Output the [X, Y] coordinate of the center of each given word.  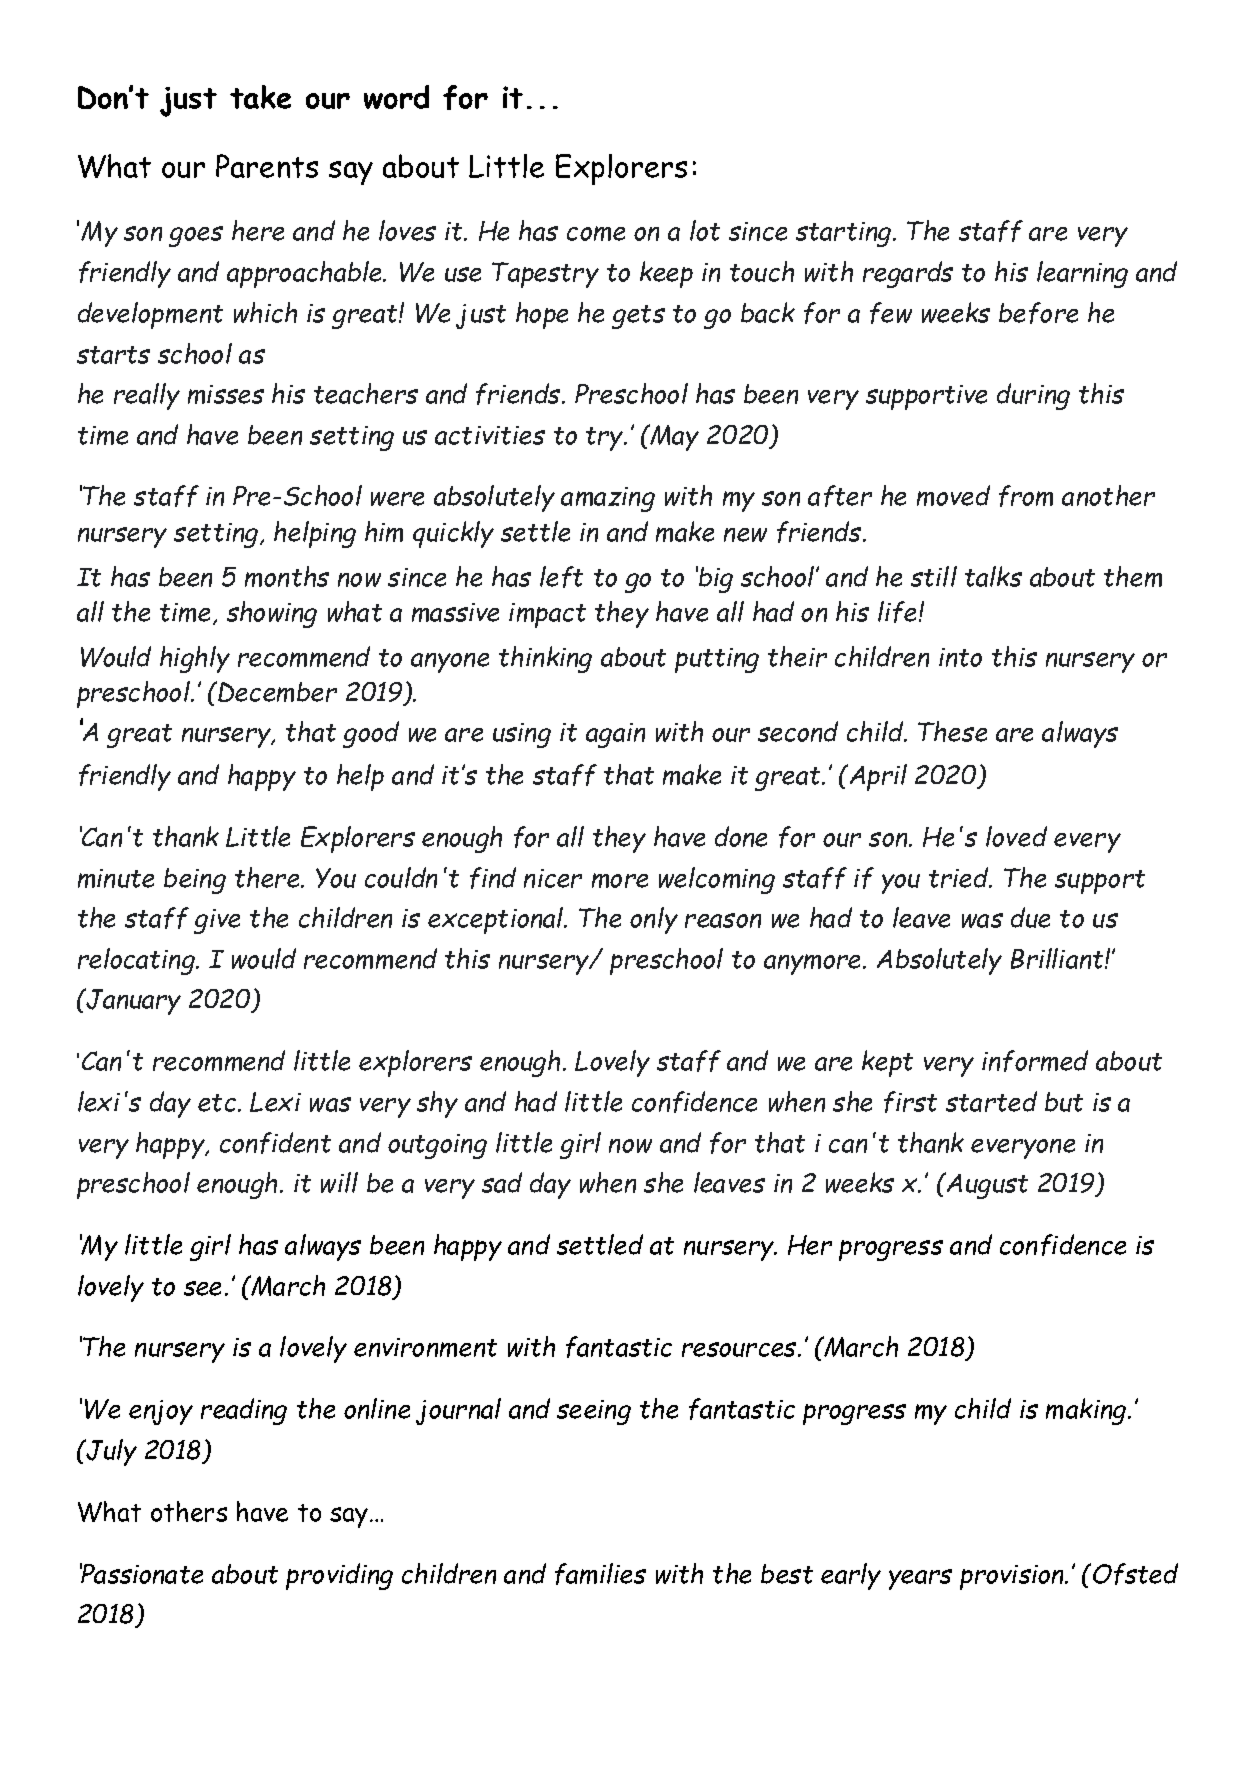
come [596, 233]
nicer [553, 878]
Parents [267, 166]
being [195, 881]
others [189, 1511]
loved [1016, 836]
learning [1082, 274]
